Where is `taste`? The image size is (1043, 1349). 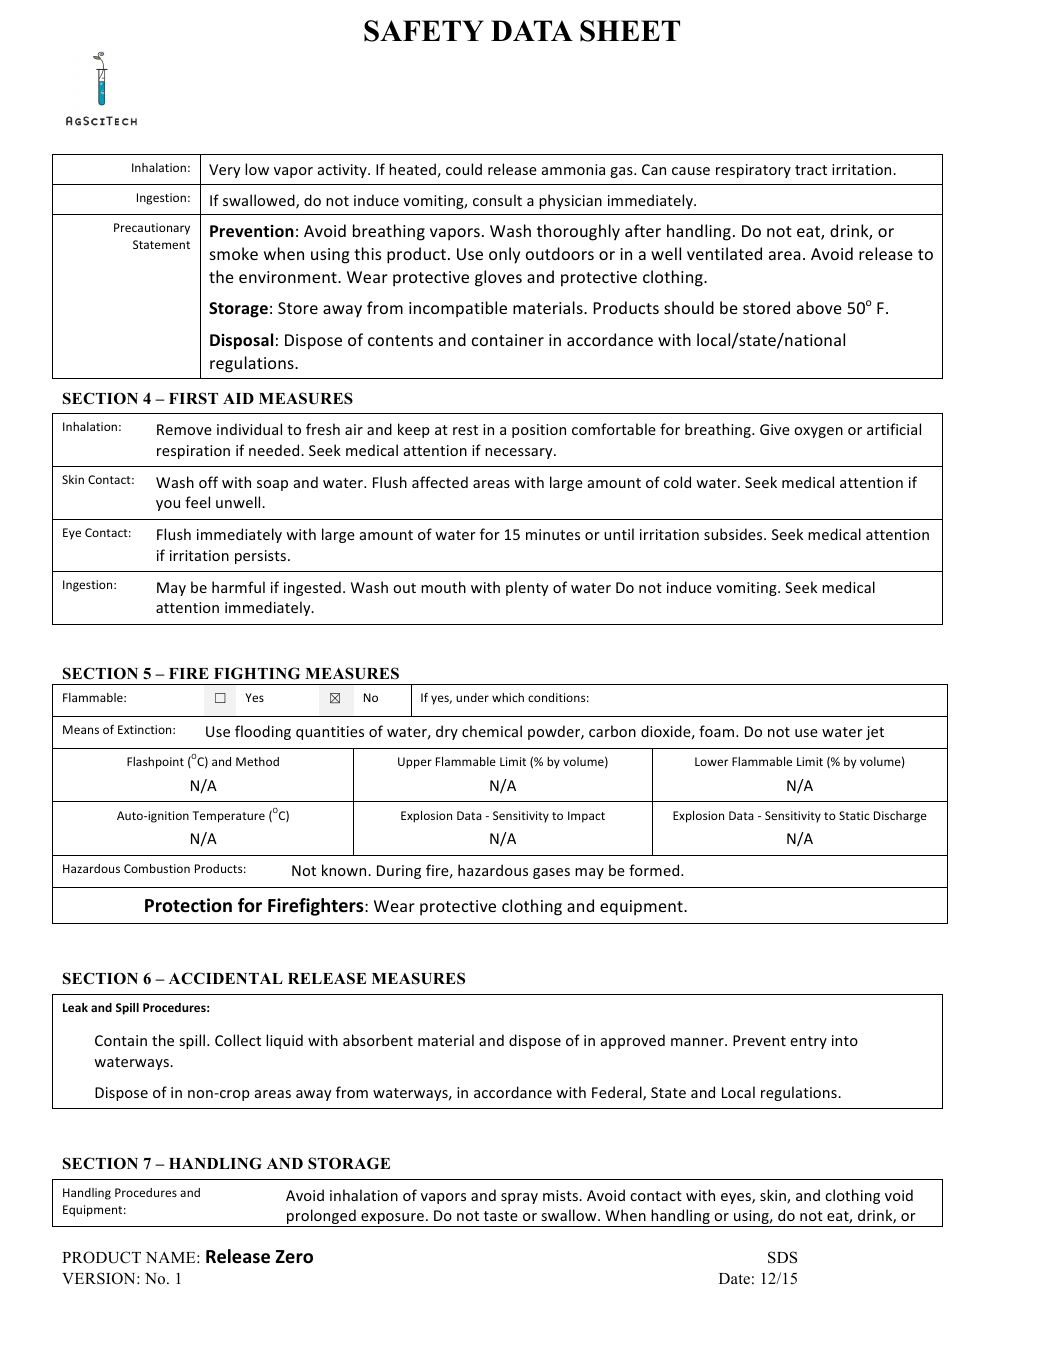
taste is located at coordinates (501, 1216).
